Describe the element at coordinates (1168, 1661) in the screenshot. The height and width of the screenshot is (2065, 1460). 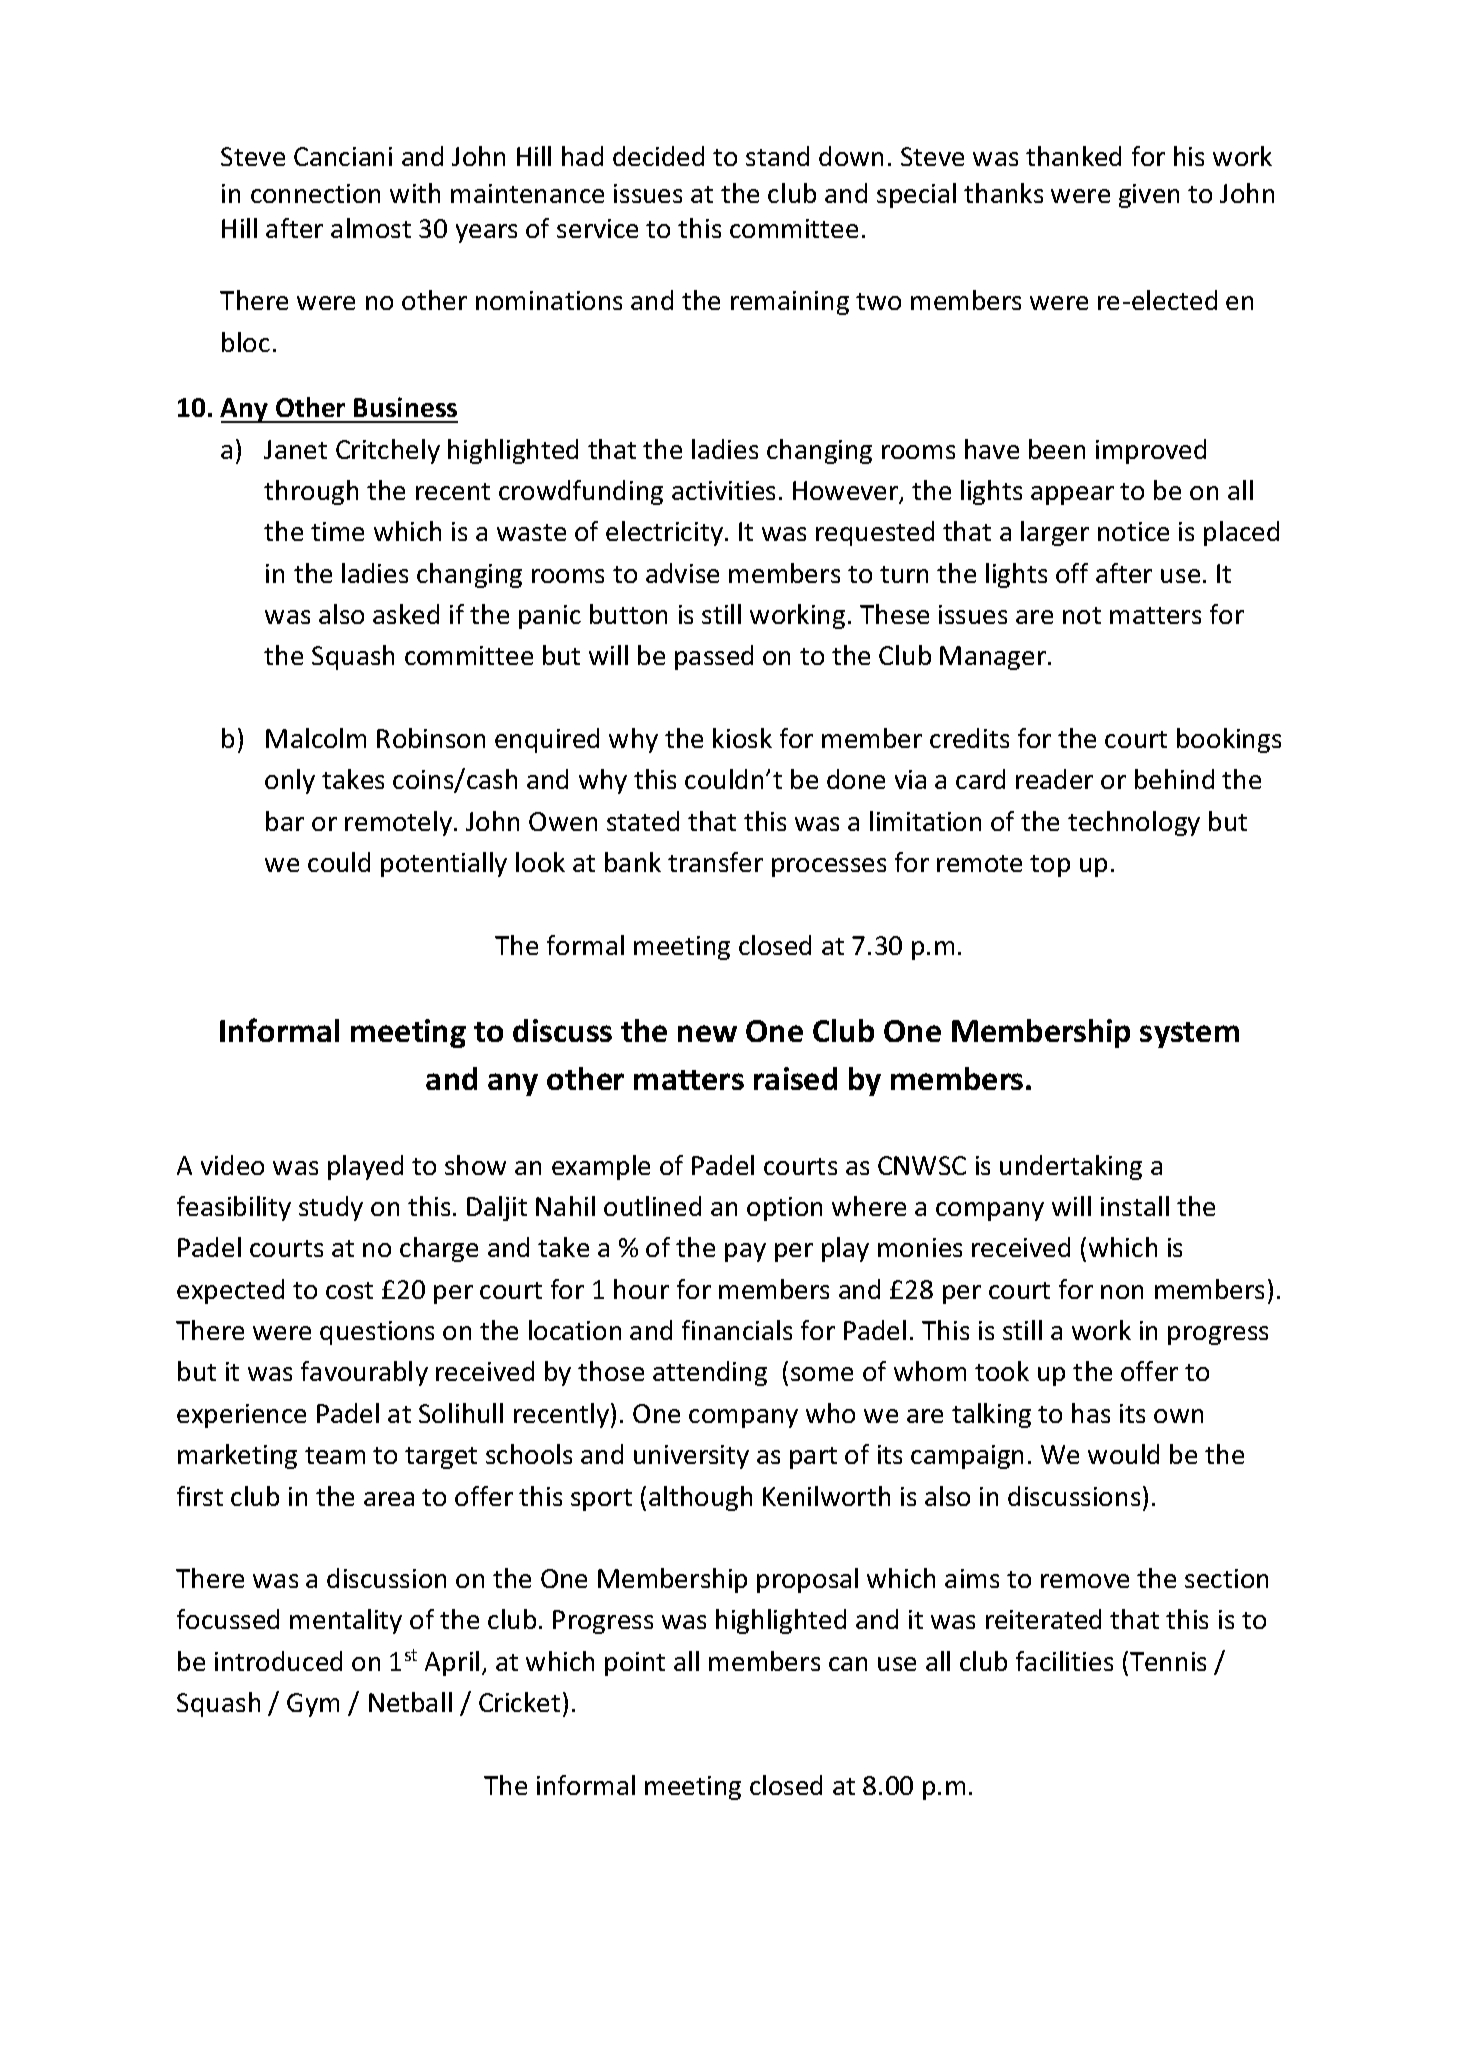
I see `Tennis` at that location.
